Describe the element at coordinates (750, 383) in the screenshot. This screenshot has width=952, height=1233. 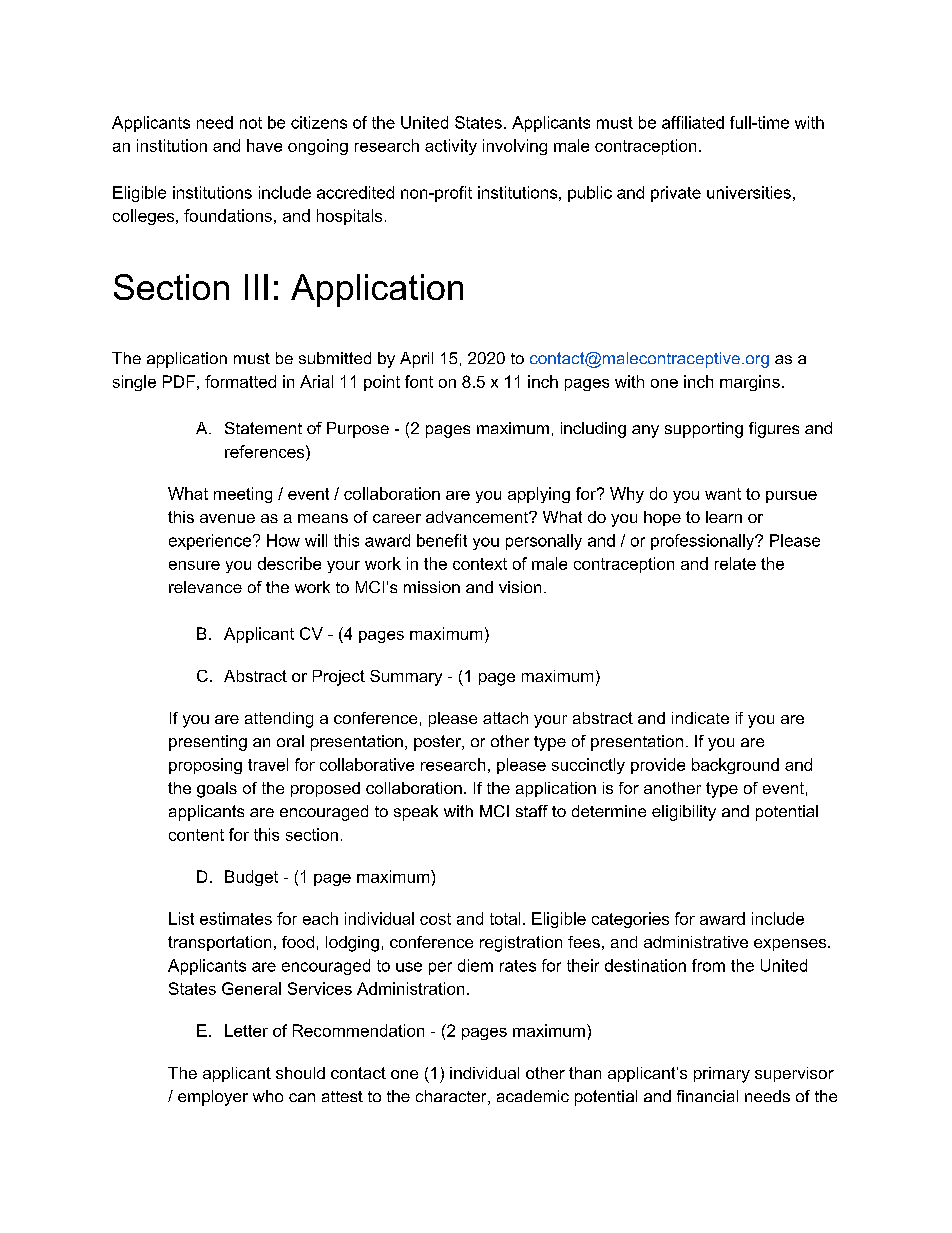
I see `margins` at that location.
